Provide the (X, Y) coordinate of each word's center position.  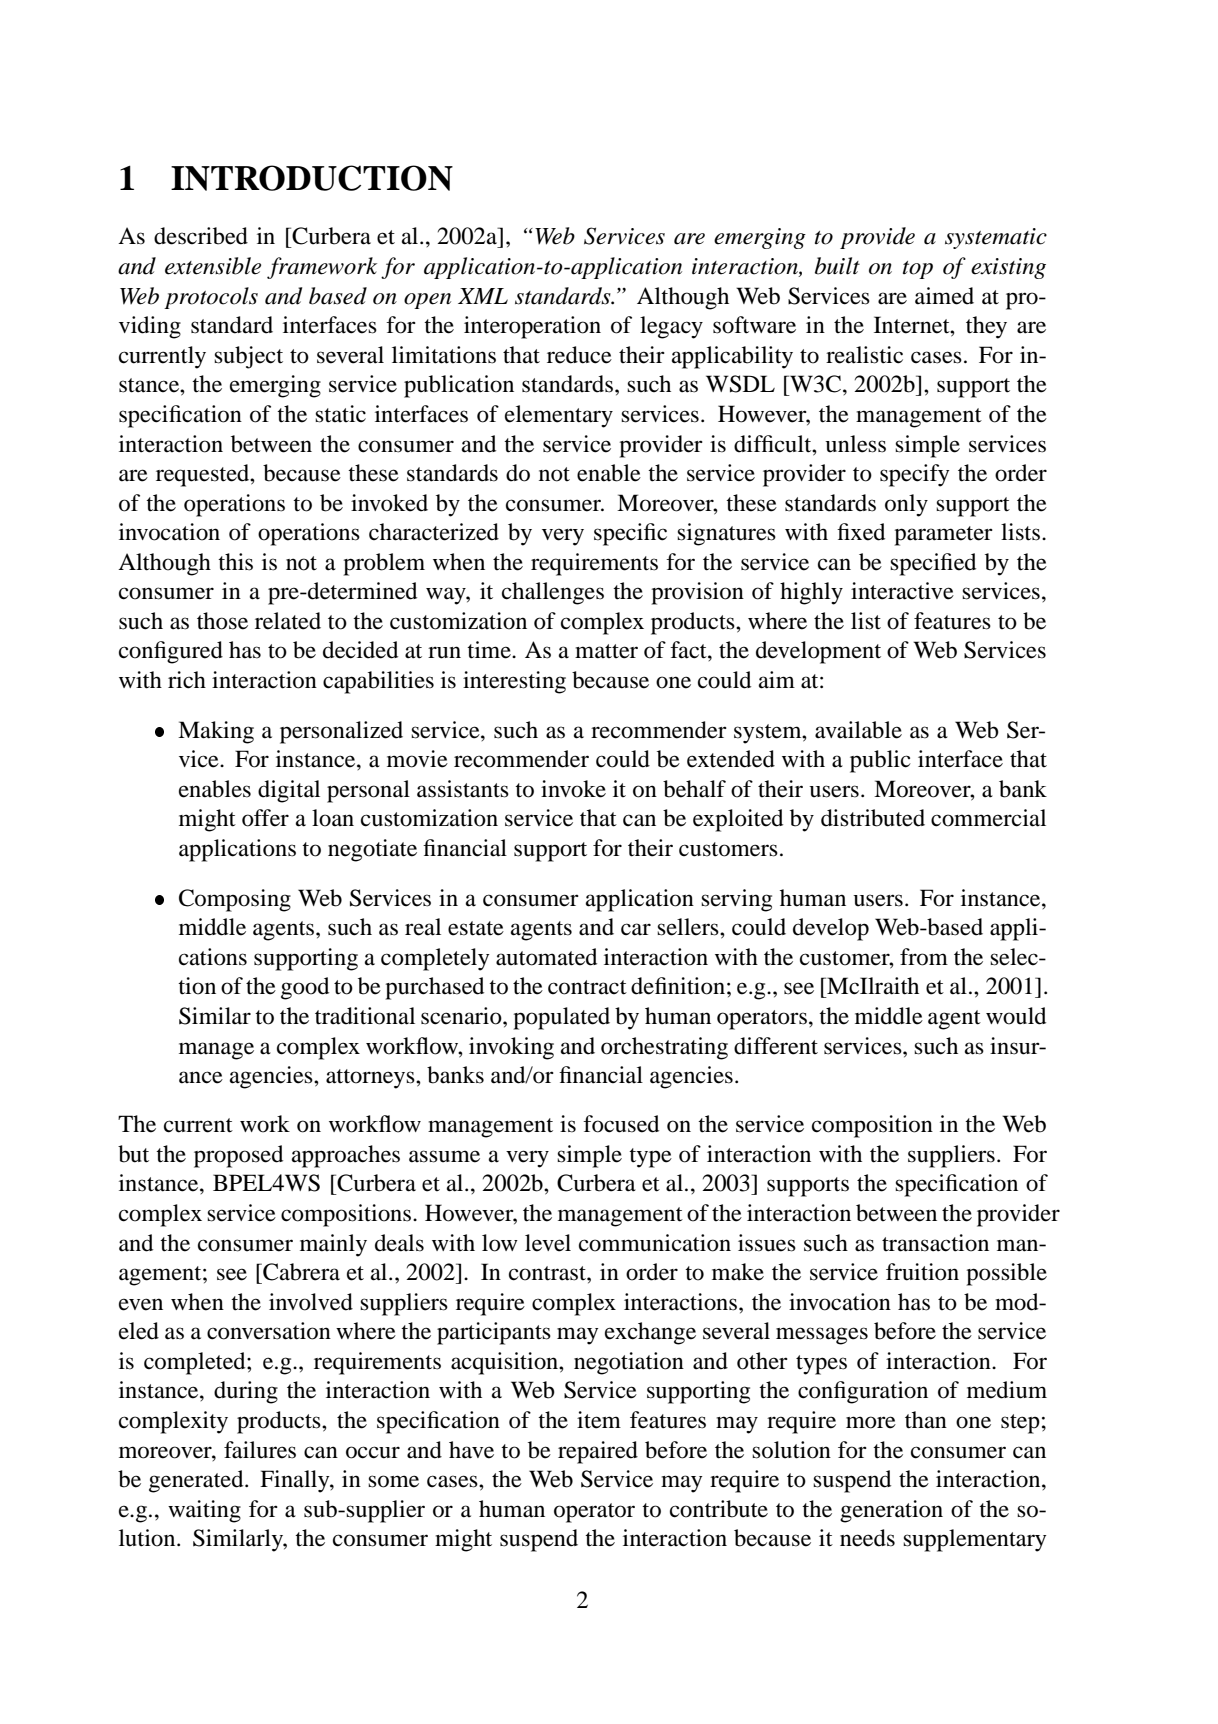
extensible (213, 266)
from (924, 957)
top (918, 270)
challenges (553, 593)
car (636, 929)
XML (483, 296)
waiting (204, 1511)
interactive (902, 591)
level (548, 1243)
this (235, 562)
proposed (238, 1156)
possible (1006, 1274)
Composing (235, 900)
